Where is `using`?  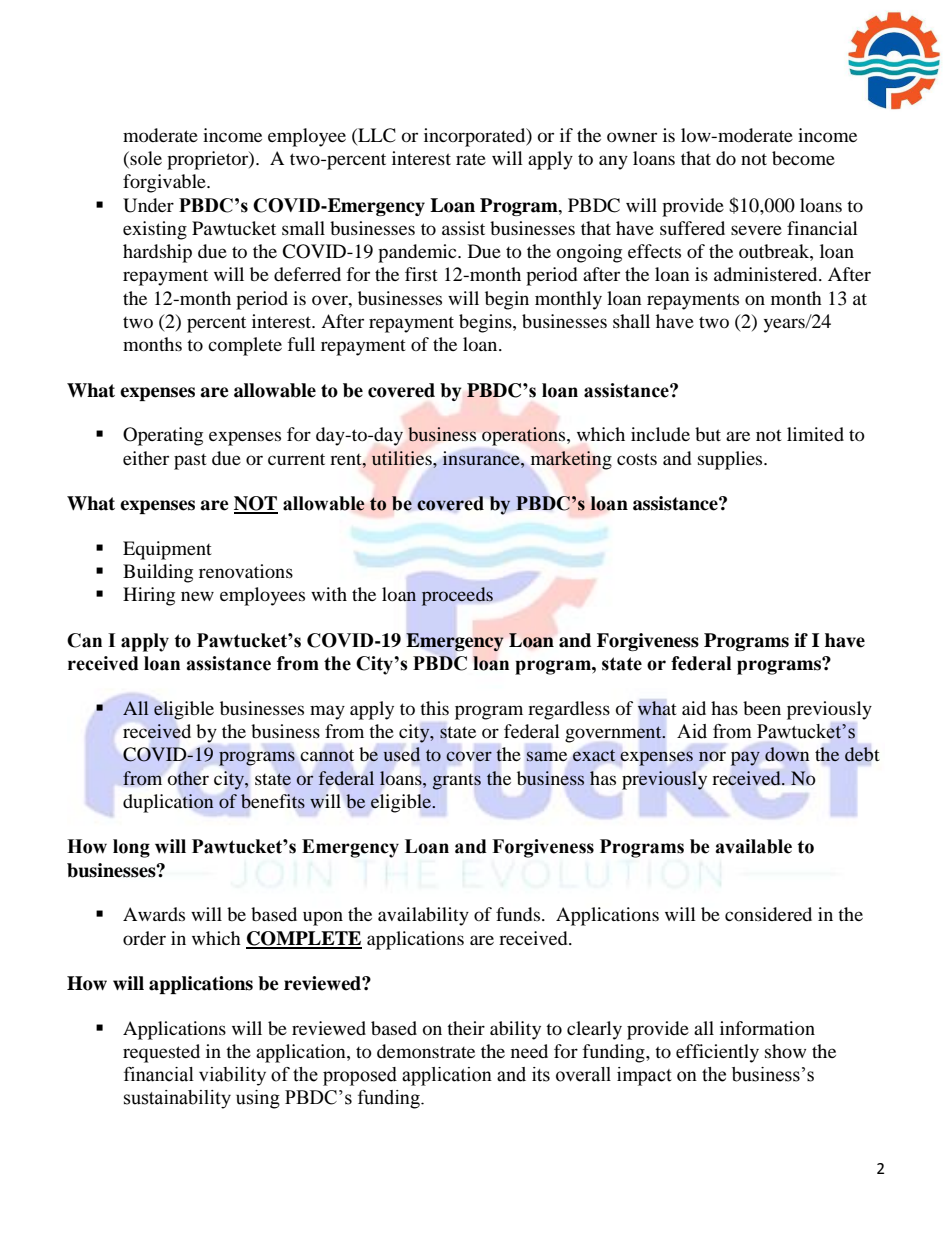 using is located at coordinates (258, 1099).
